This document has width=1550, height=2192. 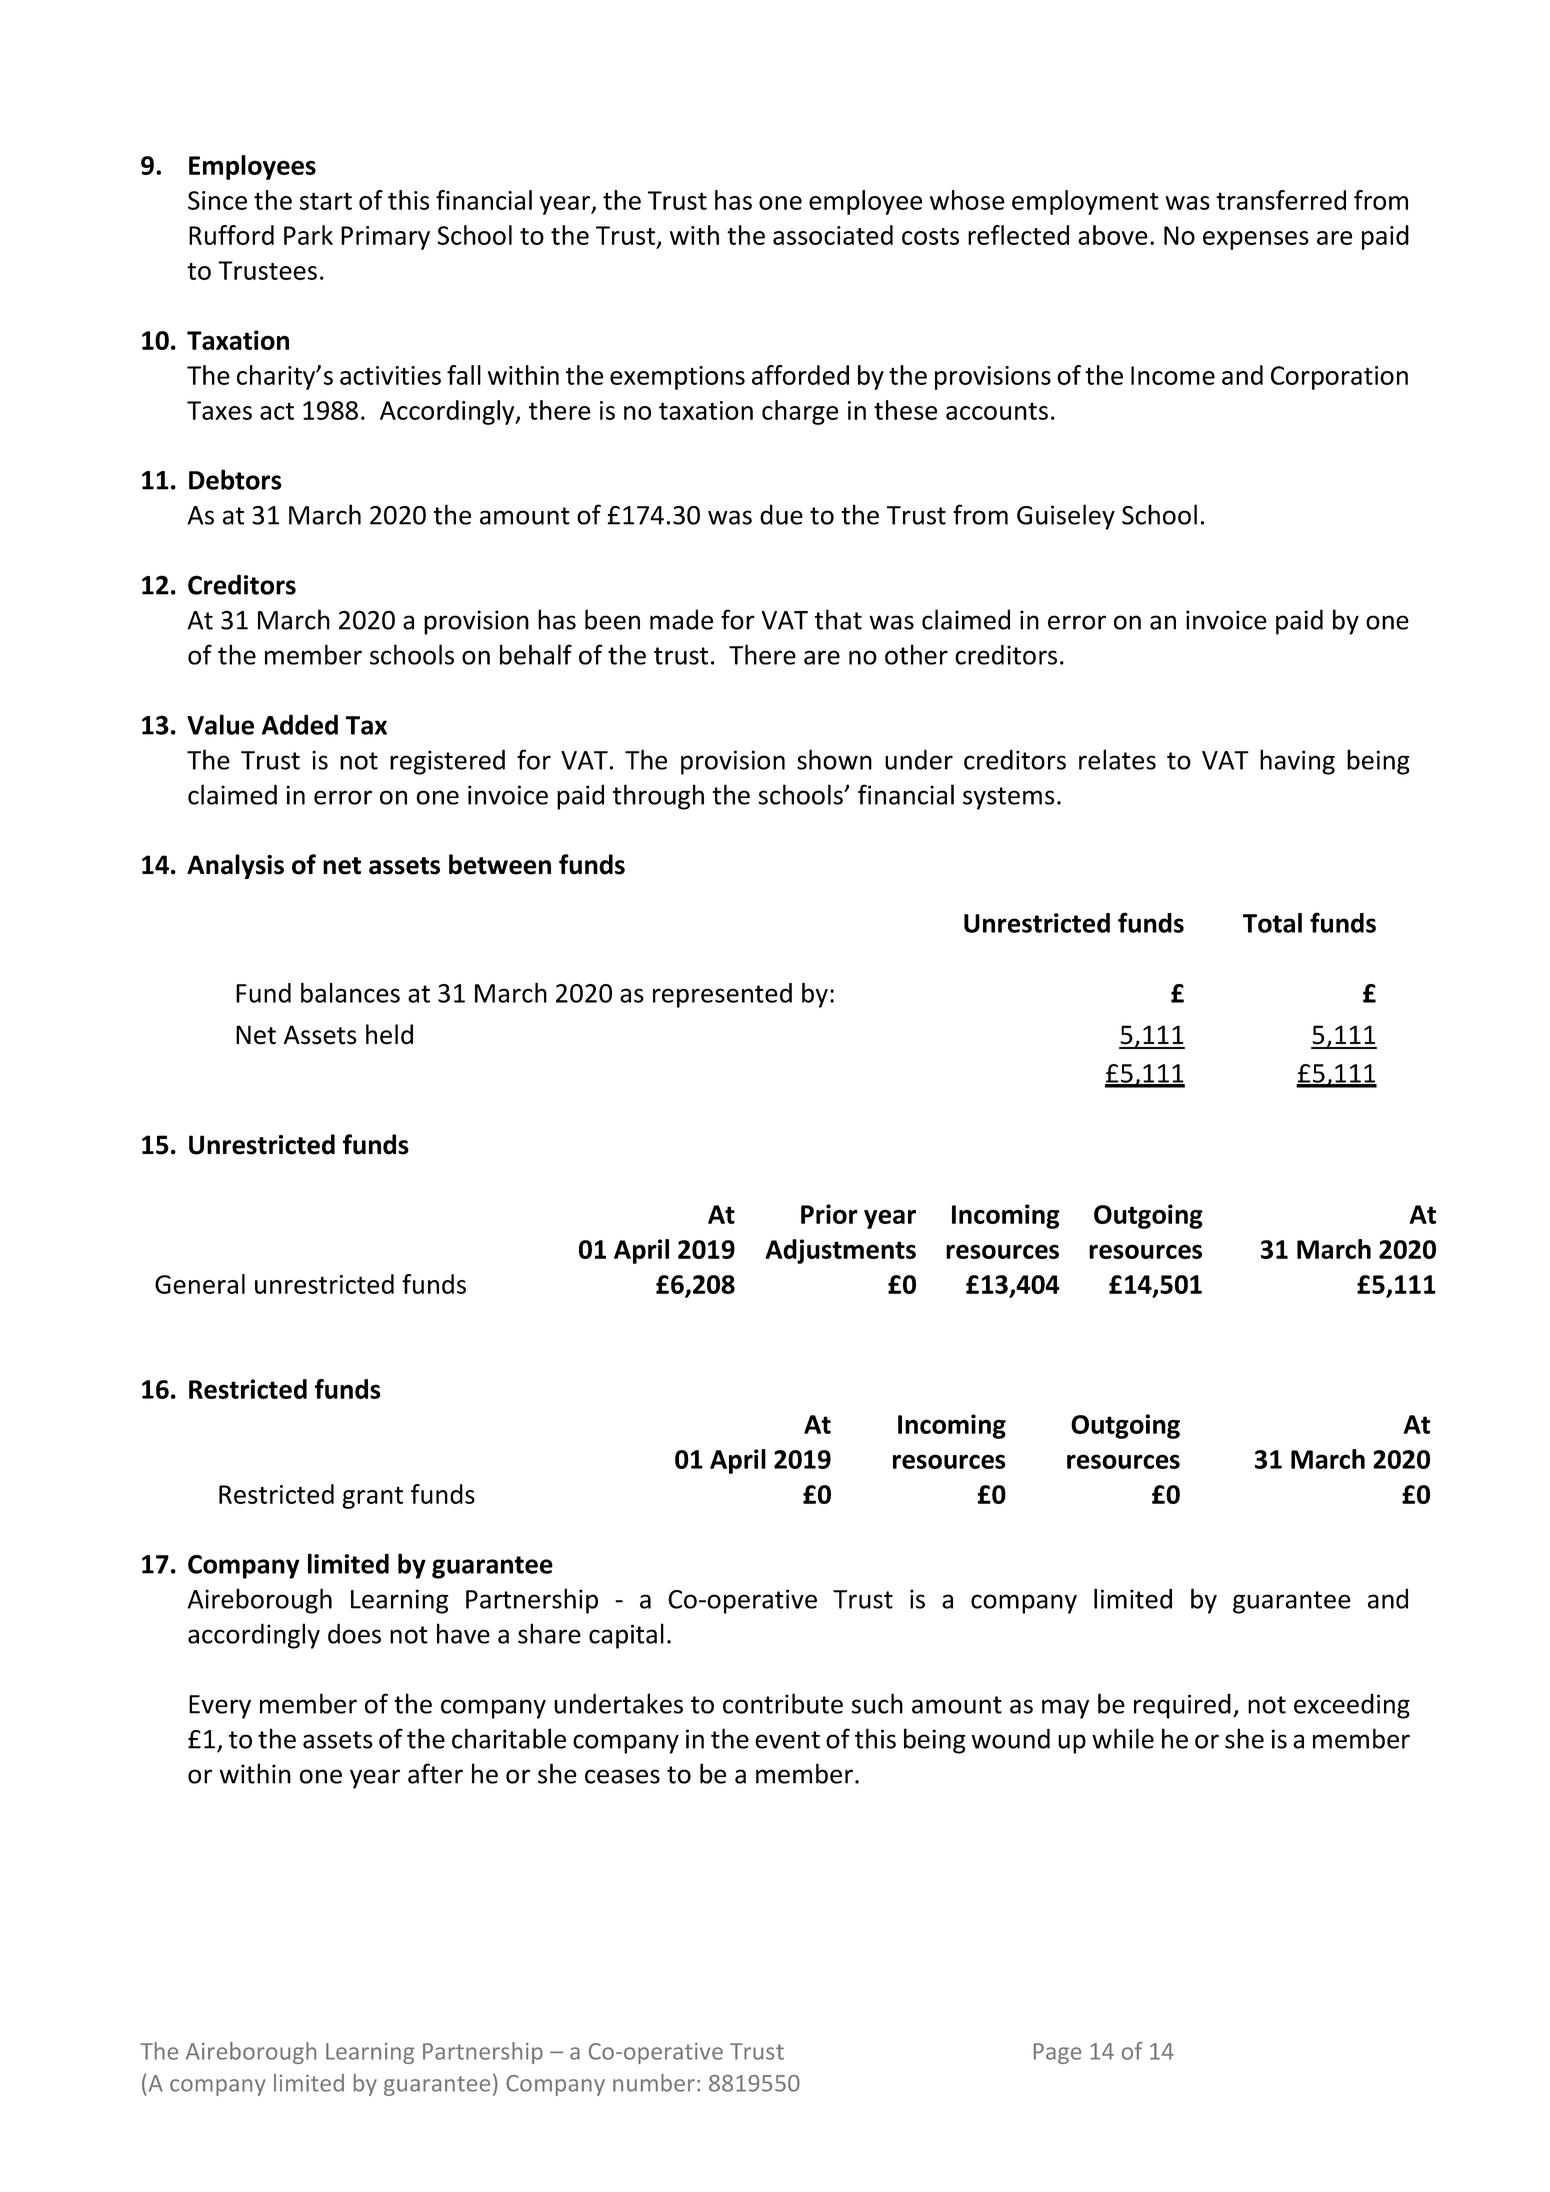 I want to click on Page, so click(x=1057, y=2053).
